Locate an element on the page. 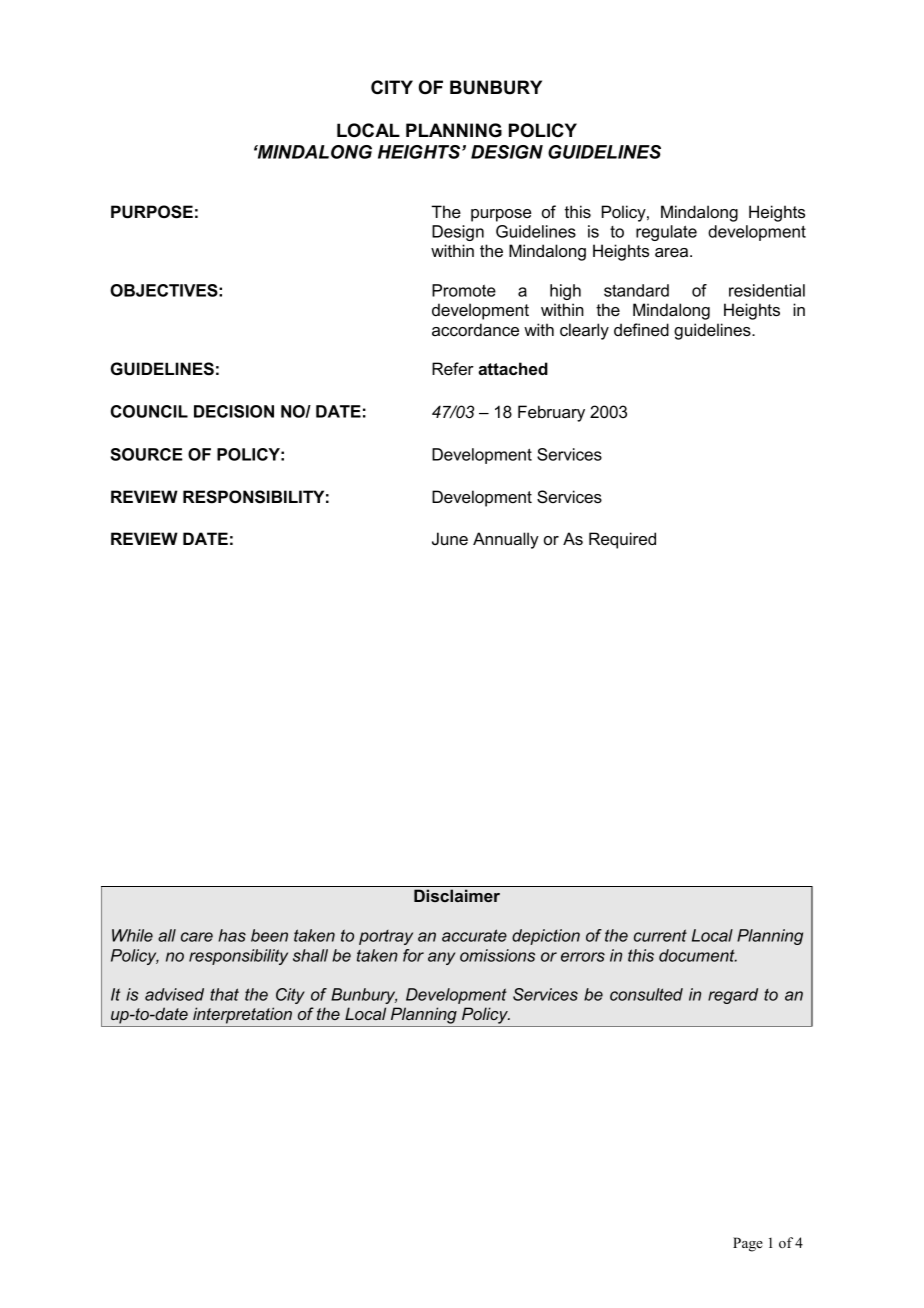 This image has height=1308, width=924. interpretation is located at coordinates (242, 1015).
